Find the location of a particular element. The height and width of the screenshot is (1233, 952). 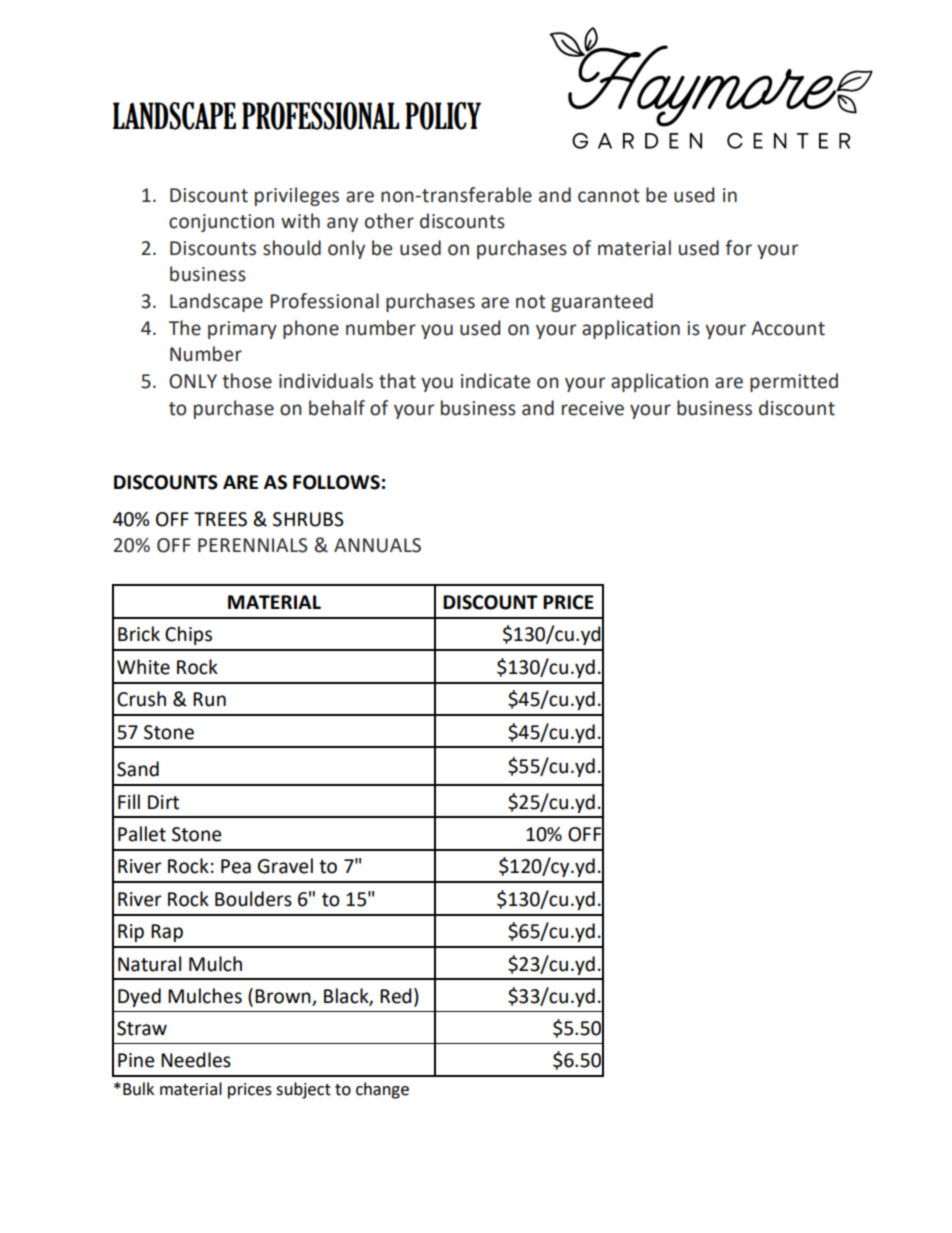

conjunction is located at coordinates (221, 223).
